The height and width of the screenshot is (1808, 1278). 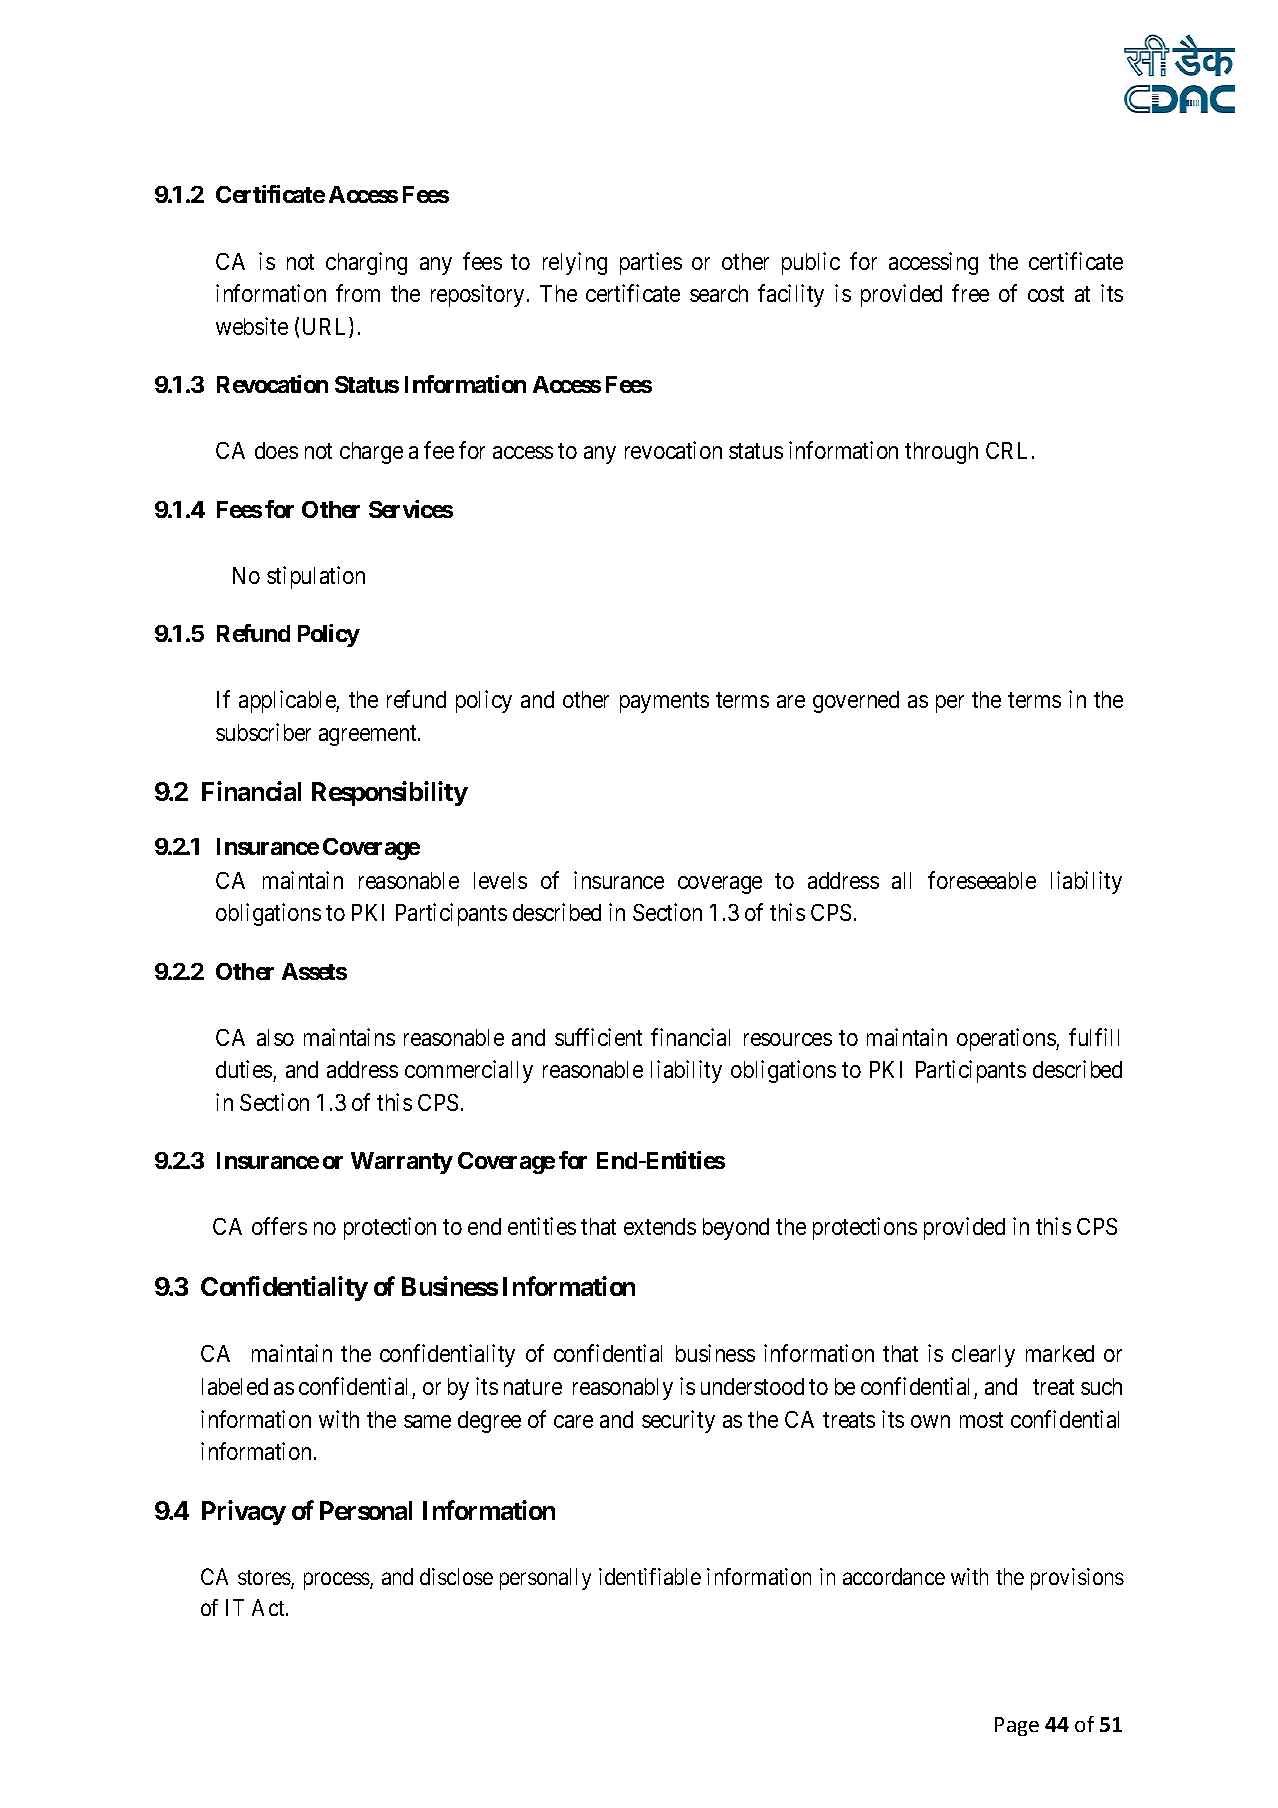 What do you see at coordinates (269, 1607) in the screenshot?
I see `Act` at bounding box center [269, 1607].
